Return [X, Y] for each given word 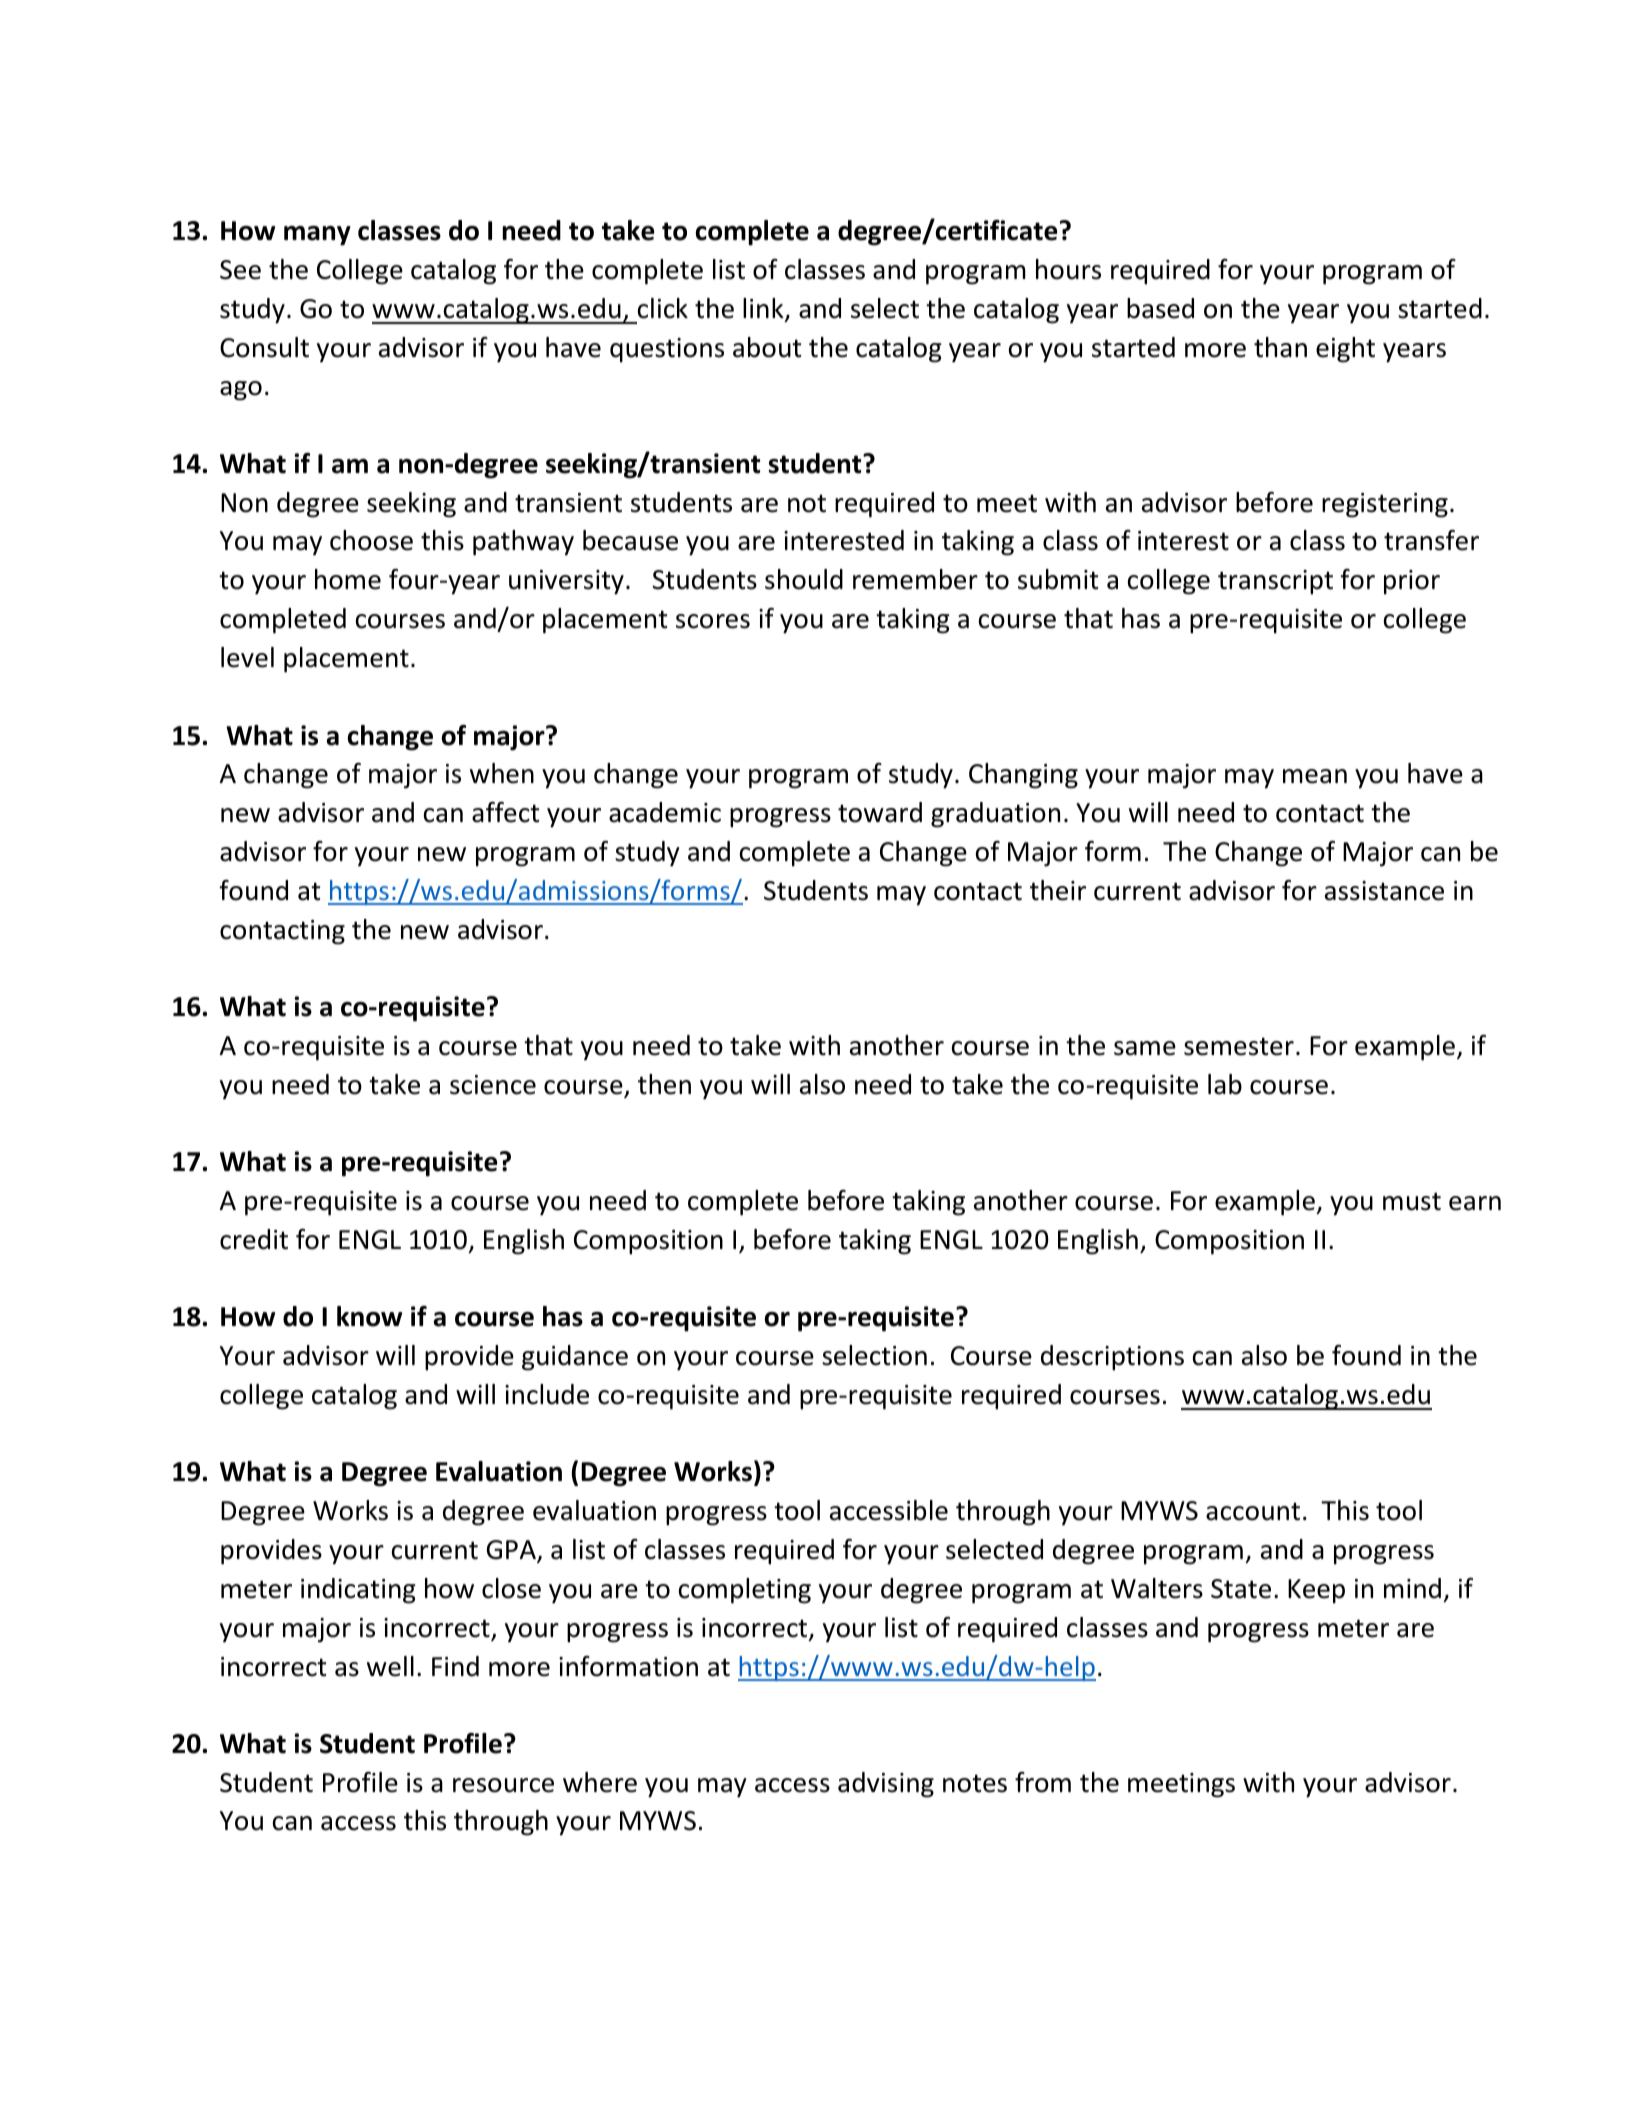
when [502, 773]
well [390, 1666]
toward [880, 812]
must [1412, 1201]
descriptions [1112, 1358]
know [369, 1316]
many [317, 236]
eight [1345, 350]
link [764, 309]
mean [1315, 776]
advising [886, 1785]
